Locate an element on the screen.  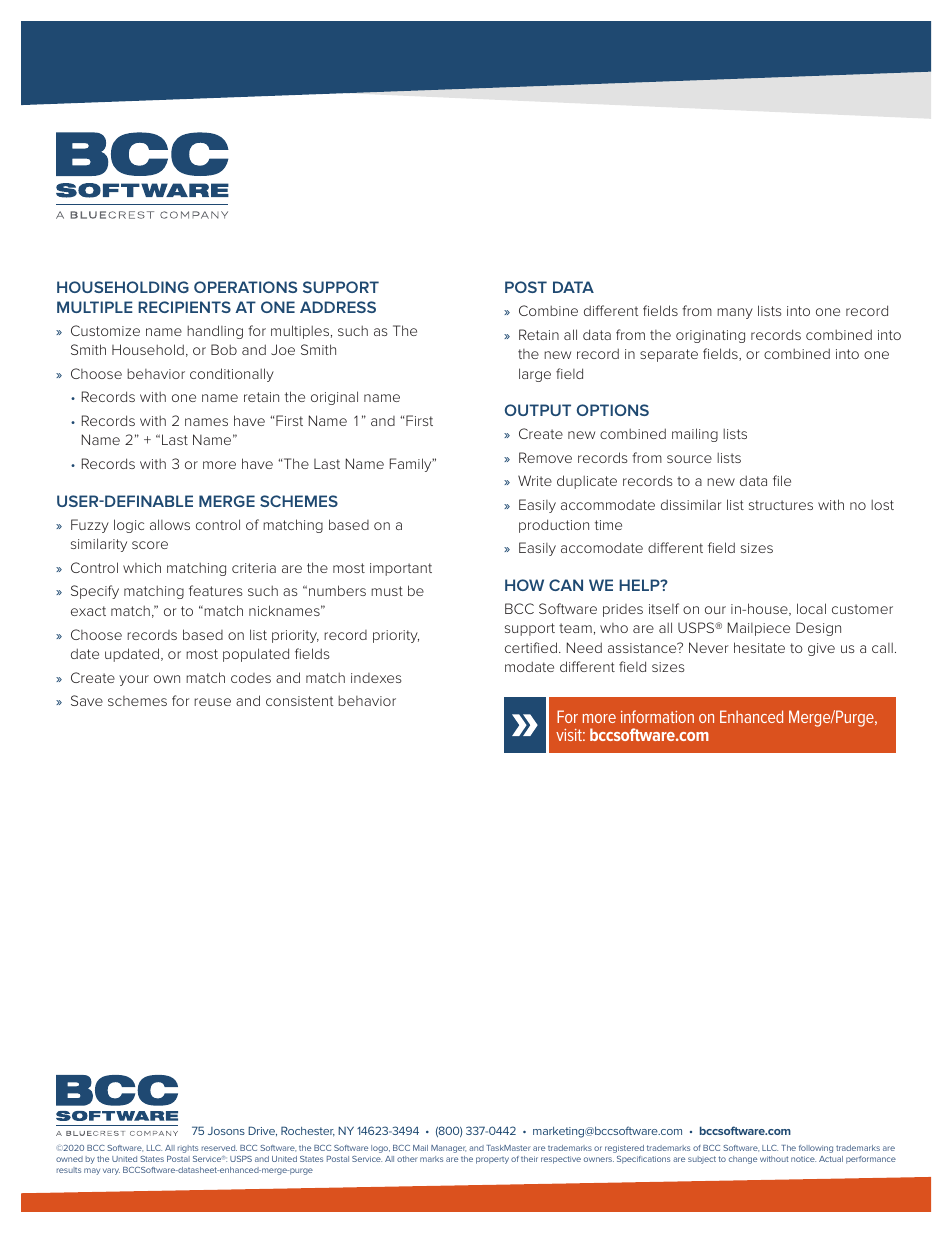
allows is located at coordinates (170, 524).
